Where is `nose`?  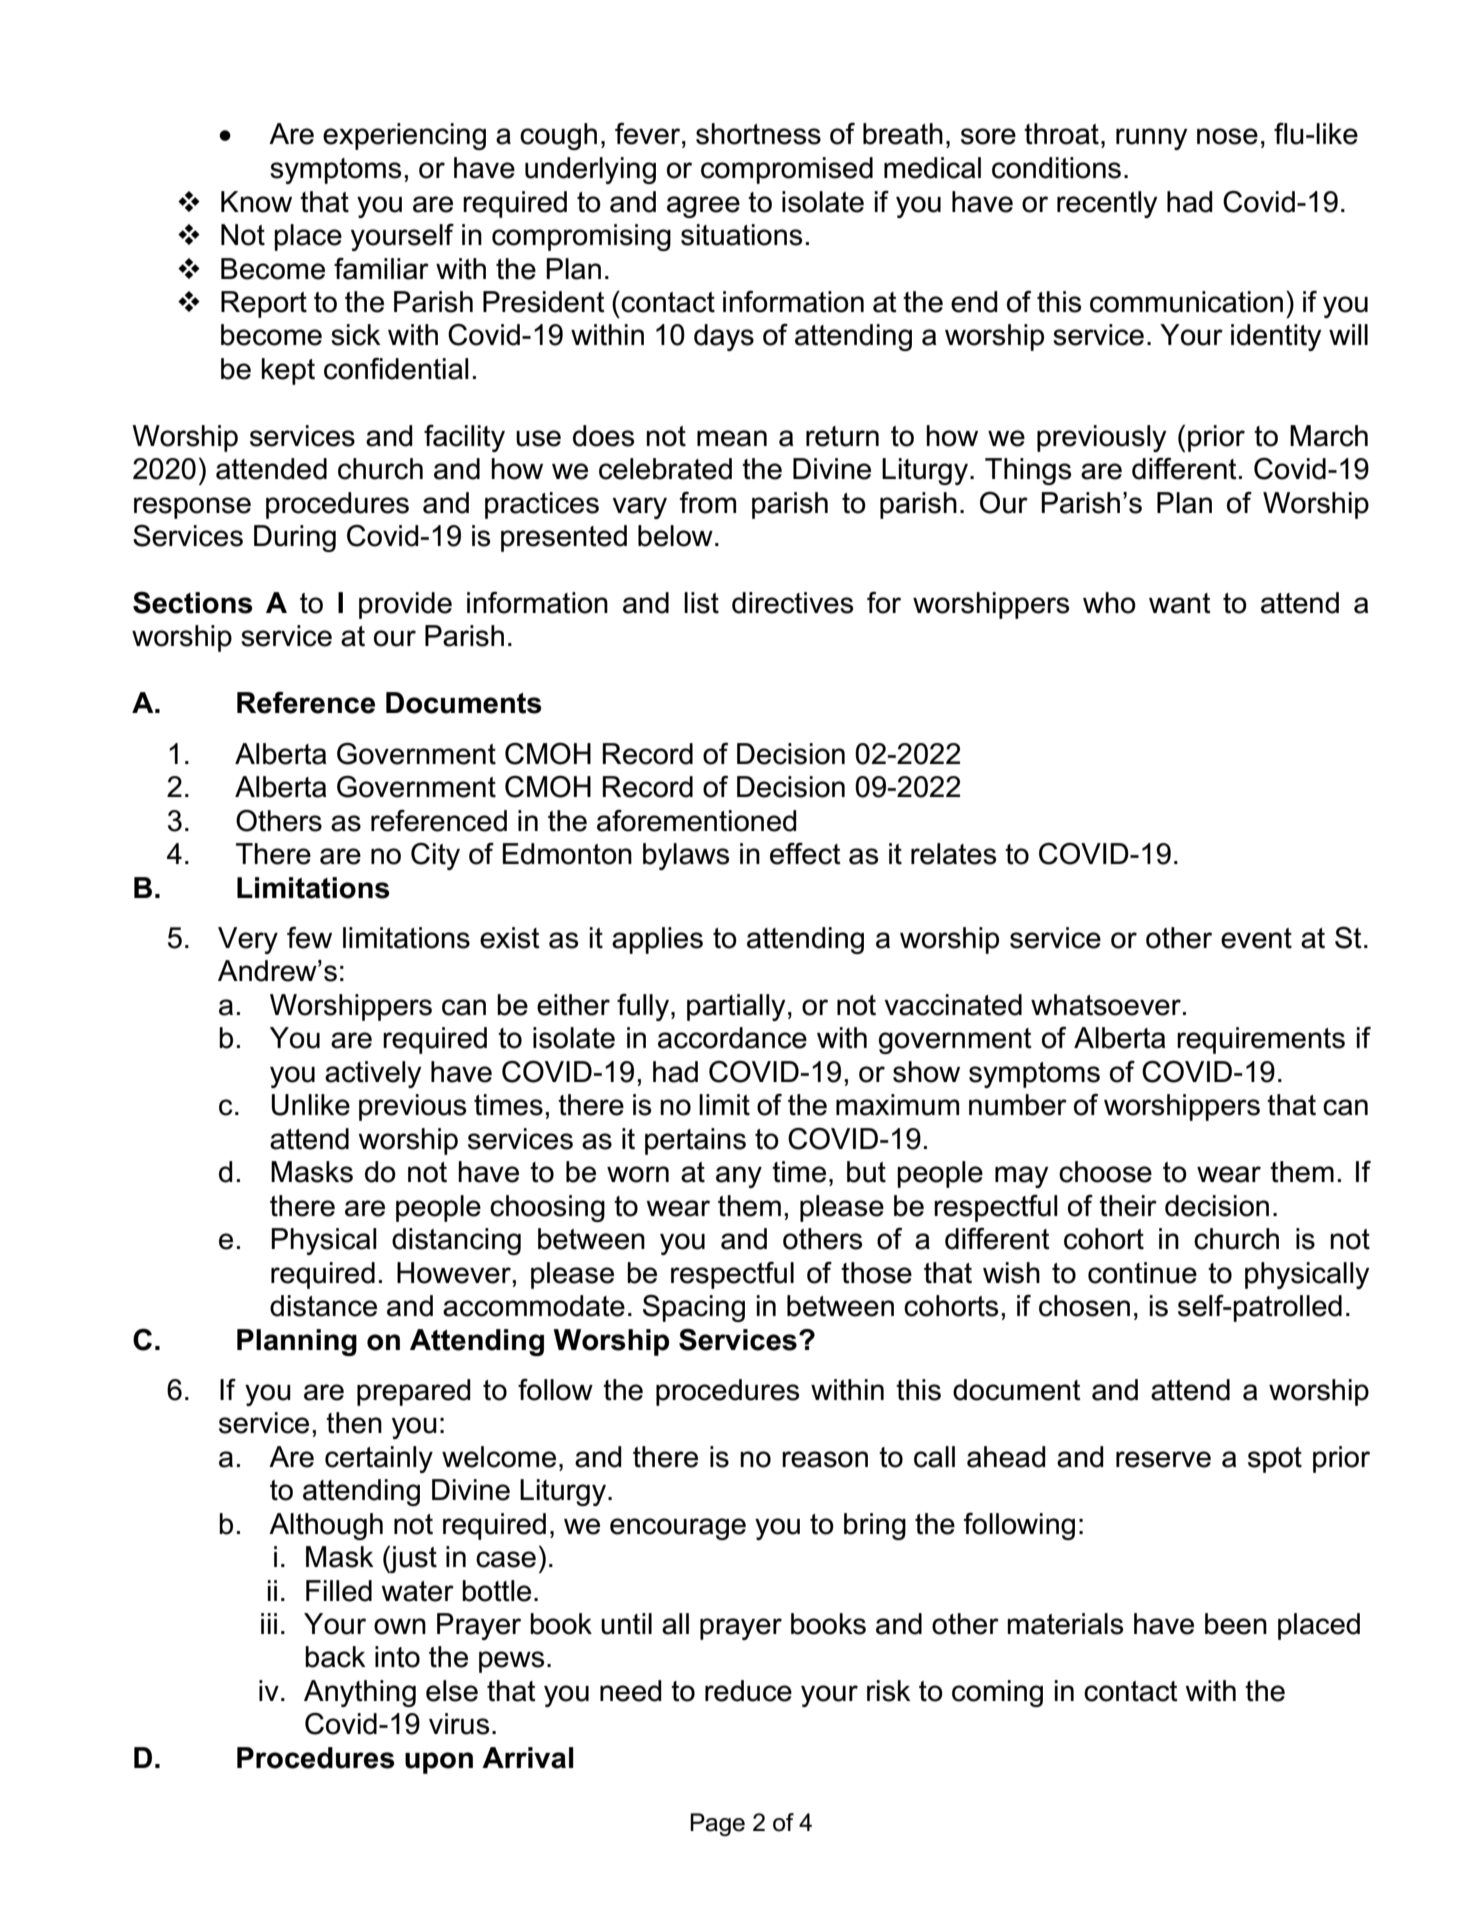
nose is located at coordinates (1227, 136).
